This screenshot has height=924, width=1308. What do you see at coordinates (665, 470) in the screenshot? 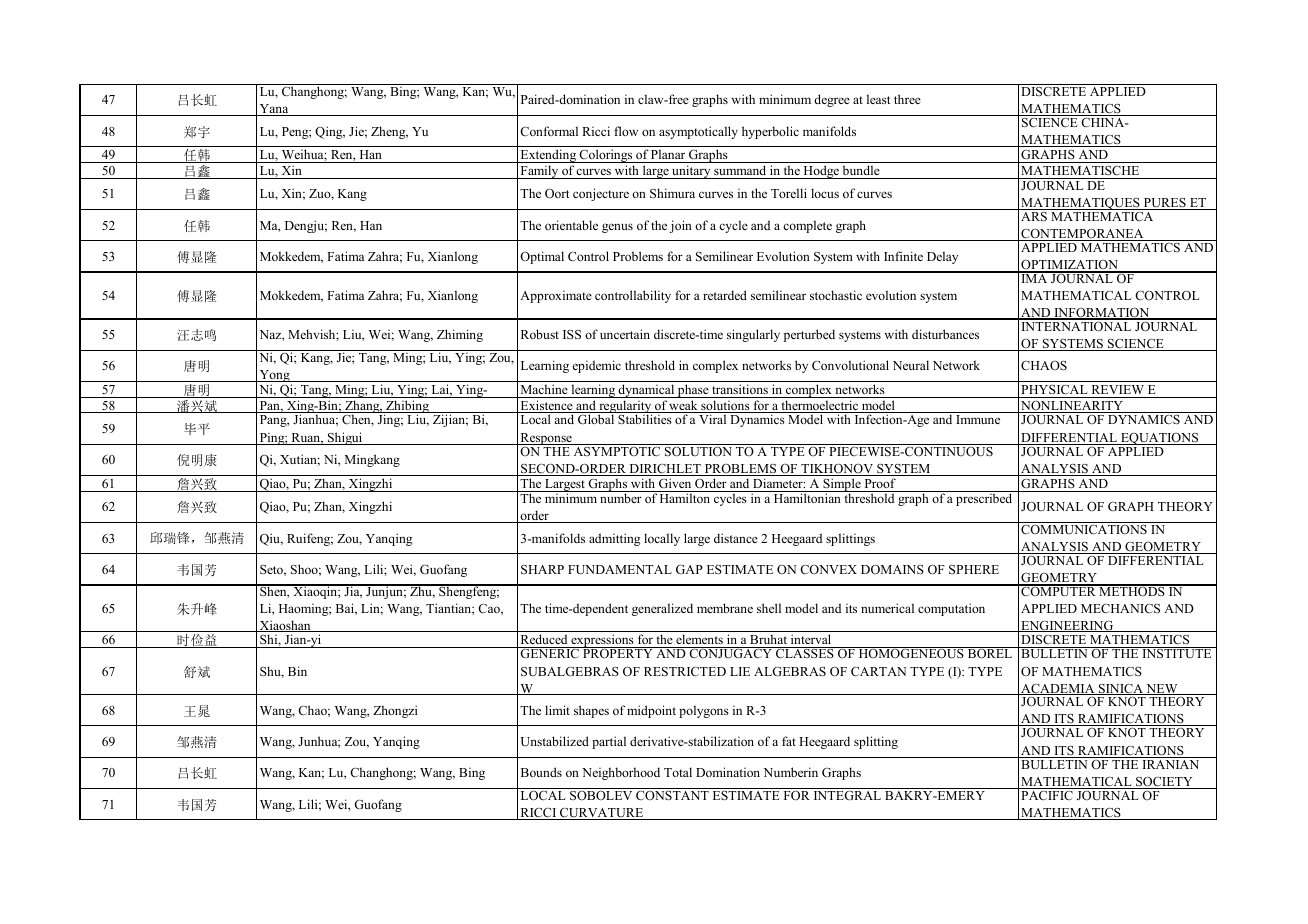
I see `DIRICHLET` at bounding box center [665, 470].
